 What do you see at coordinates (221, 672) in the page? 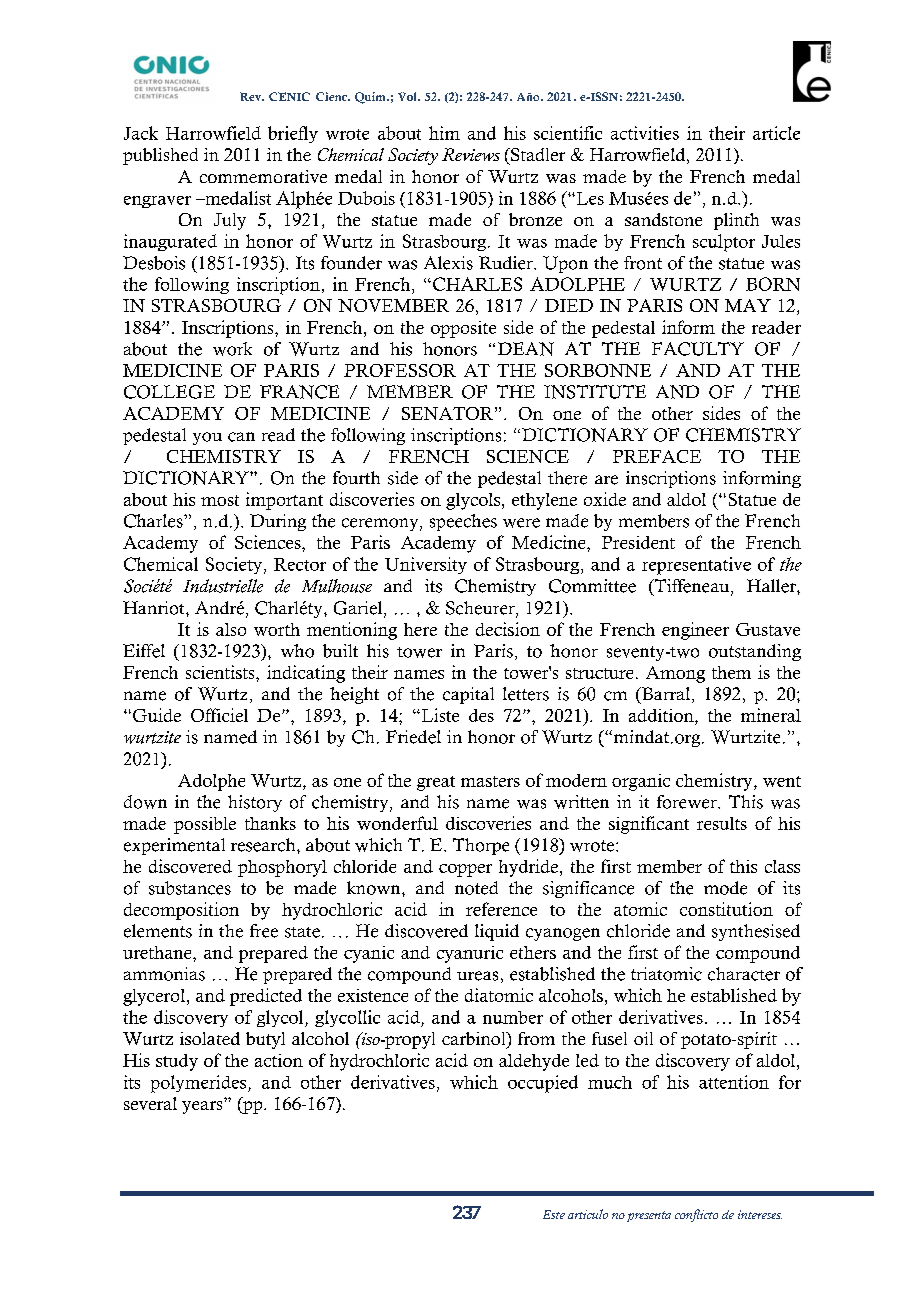
I see `scientists` at bounding box center [221, 672].
